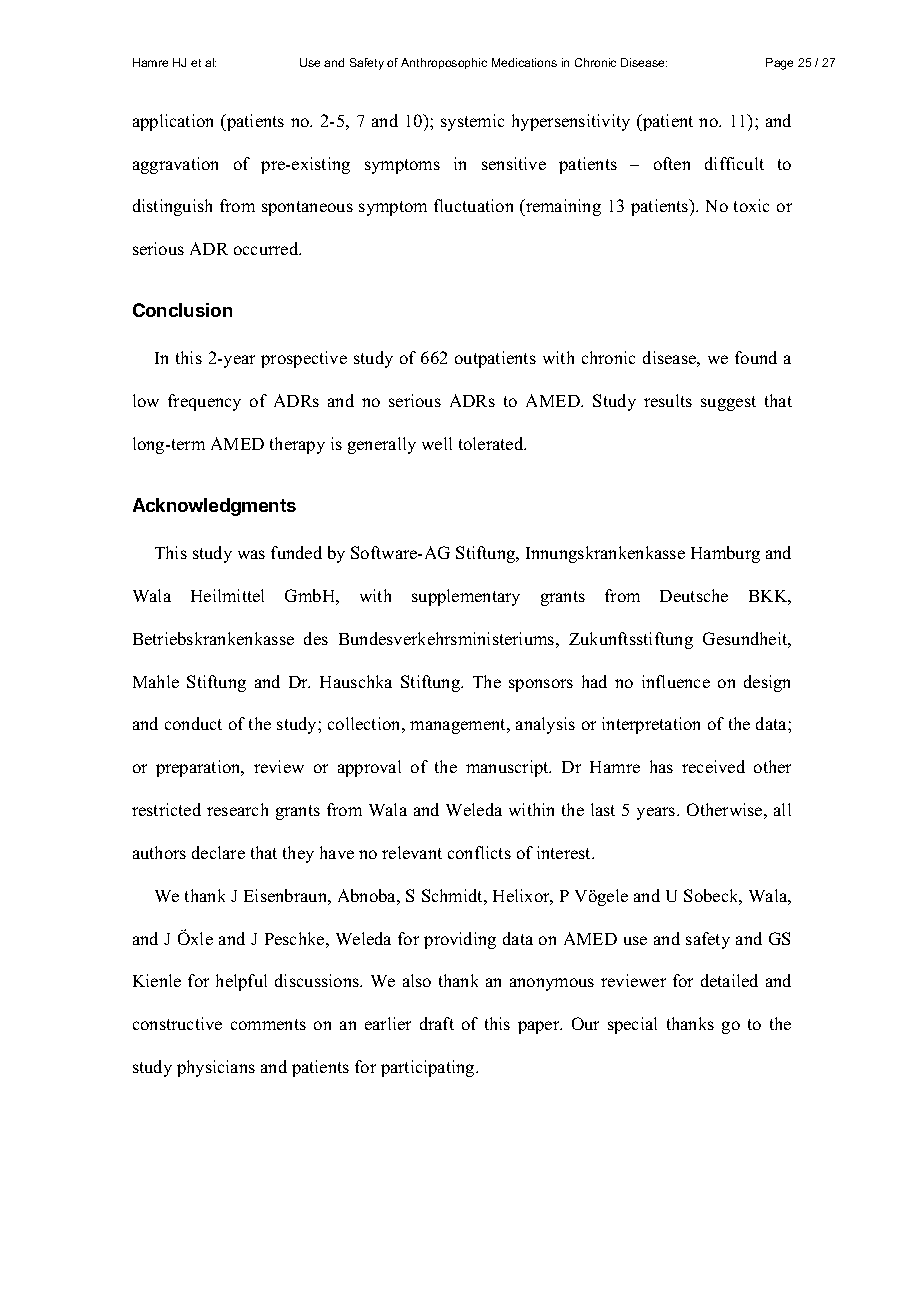 The height and width of the page is (1308, 924). I want to click on systemic, so click(472, 122).
